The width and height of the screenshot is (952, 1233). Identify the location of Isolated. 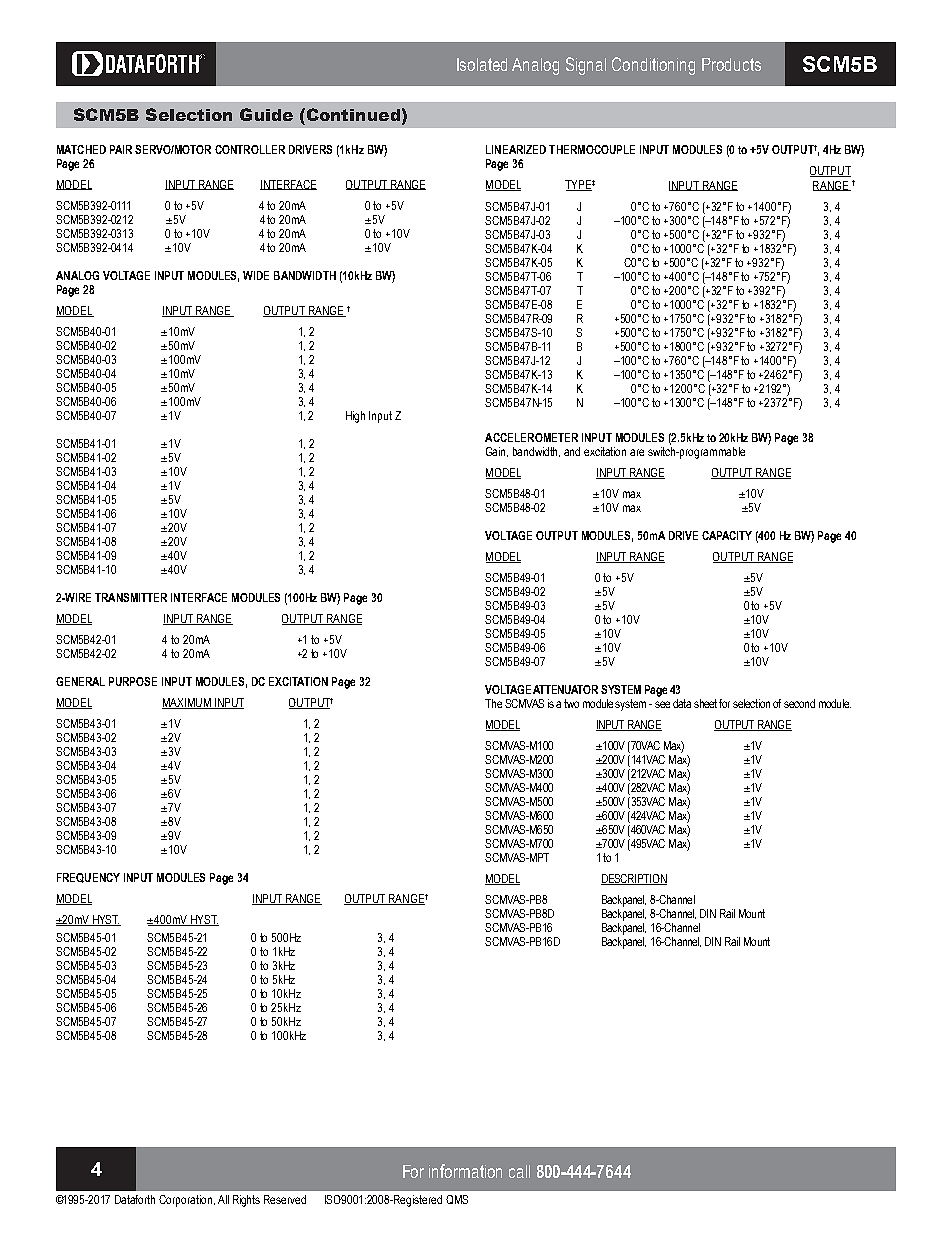
(482, 64).
